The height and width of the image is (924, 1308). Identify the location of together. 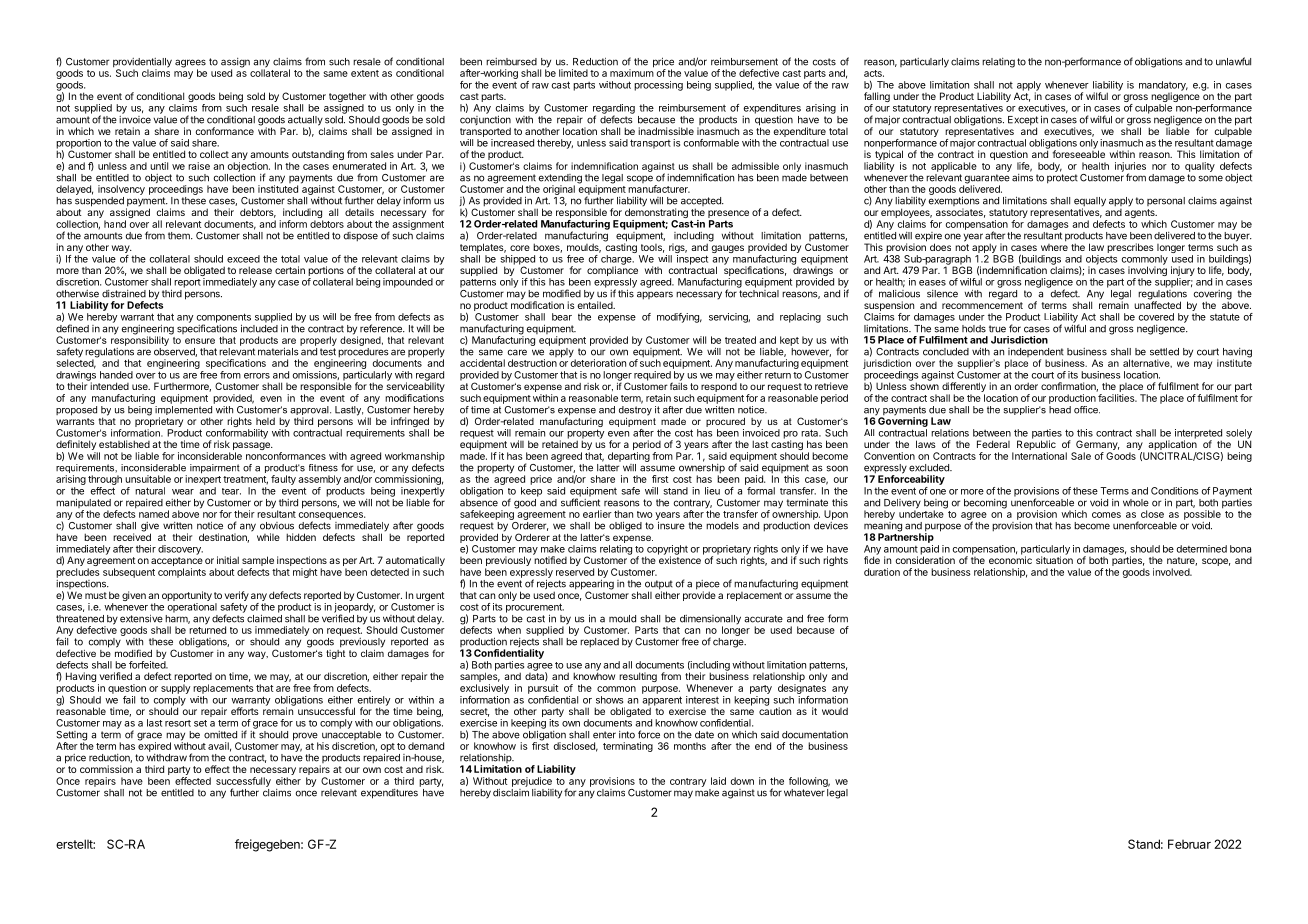
(347, 98).
